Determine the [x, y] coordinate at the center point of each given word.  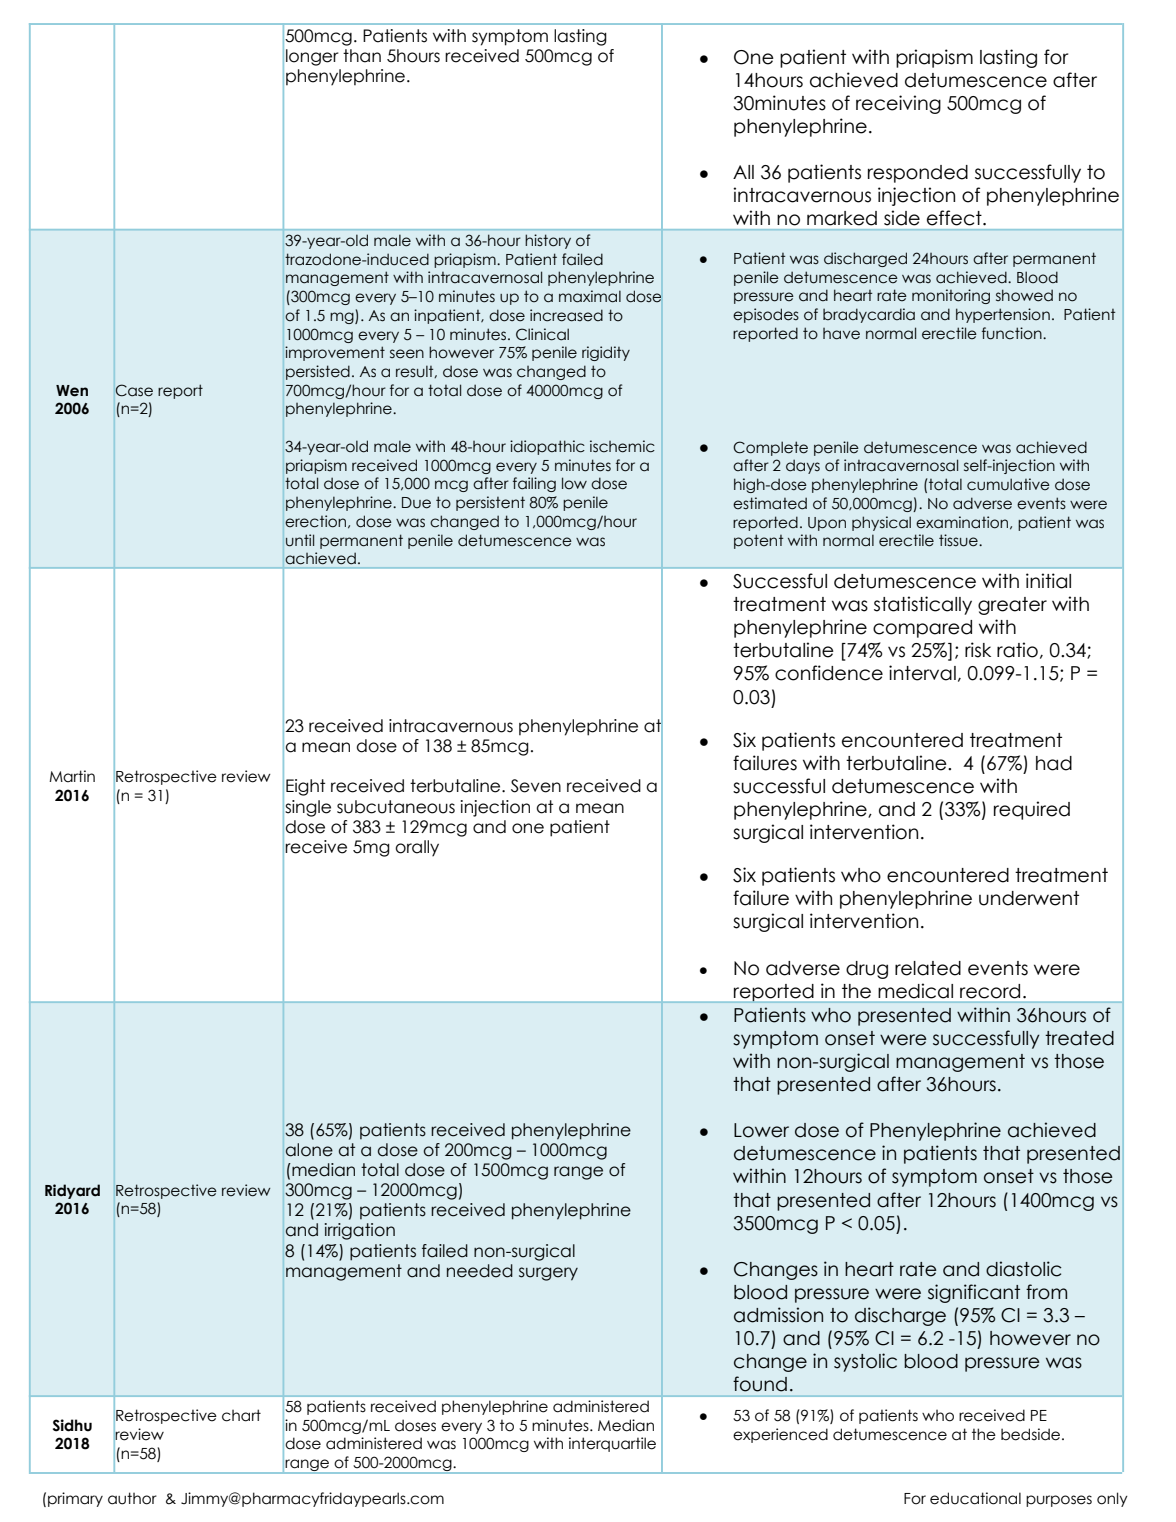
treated [1079, 1038]
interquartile [612, 1444]
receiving [898, 104]
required [1032, 810]
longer [312, 57]
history [548, 241]
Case [134, 390]
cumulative [1008, 484]
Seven [536, 786]
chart [241, 1415]
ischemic [622, 446]
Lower [761, 1130]
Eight [305, 787]
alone [309, 1150]
